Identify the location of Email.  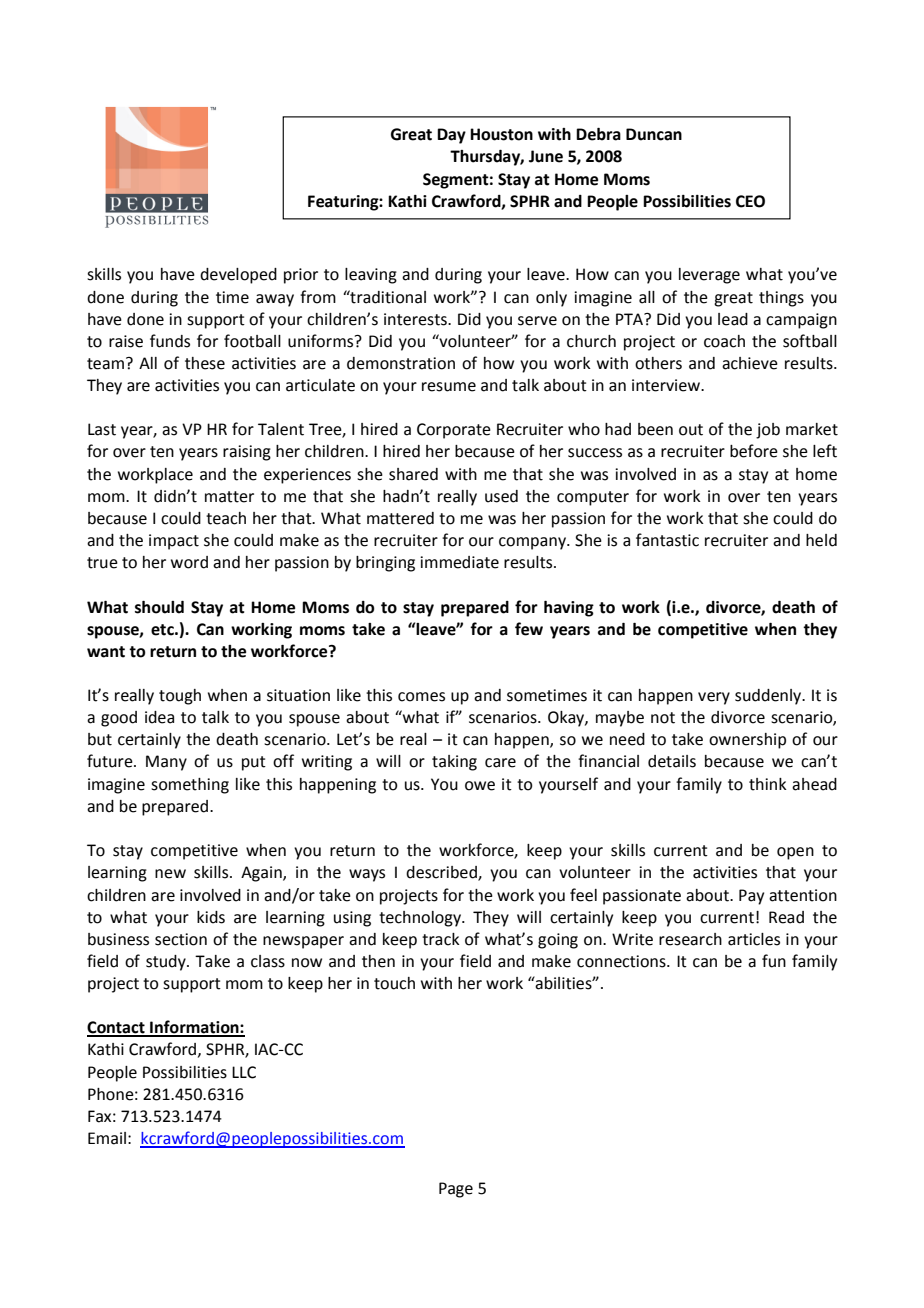
(107, 1138).
